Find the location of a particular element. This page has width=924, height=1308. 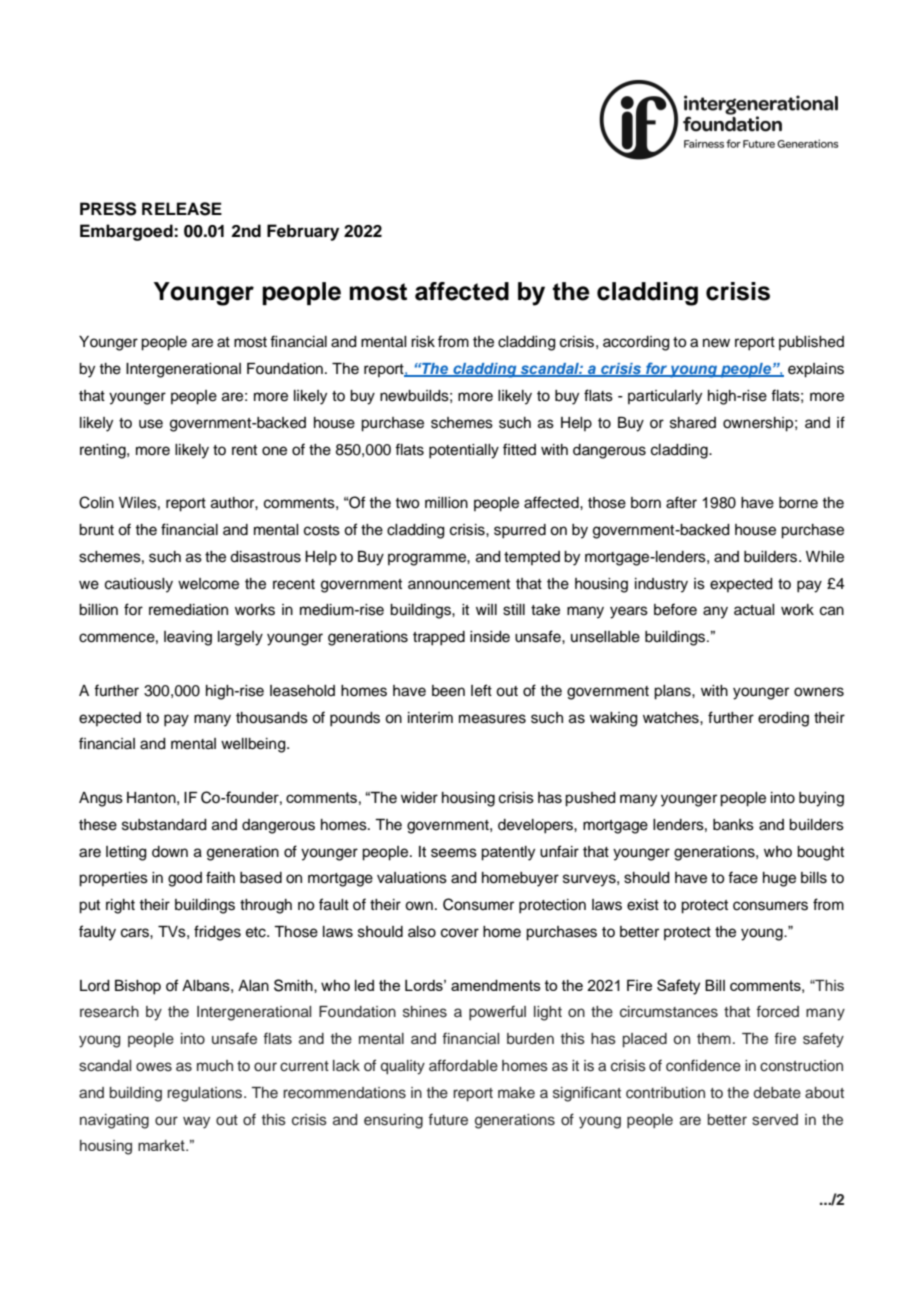

way is located at coordinates (196, 1122).
